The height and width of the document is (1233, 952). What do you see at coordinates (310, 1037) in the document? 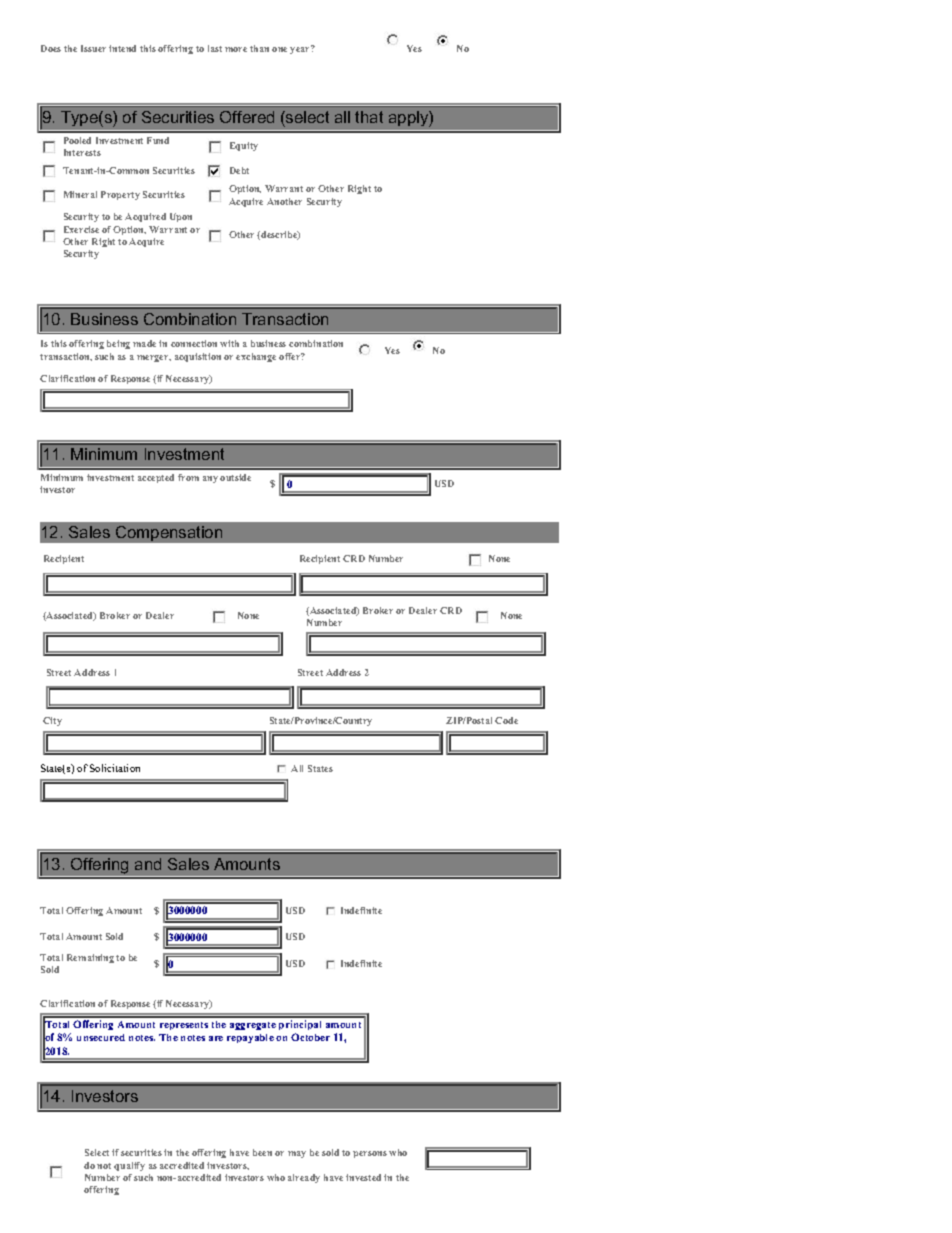
I see `October` at bounding box center [310, 1037].
